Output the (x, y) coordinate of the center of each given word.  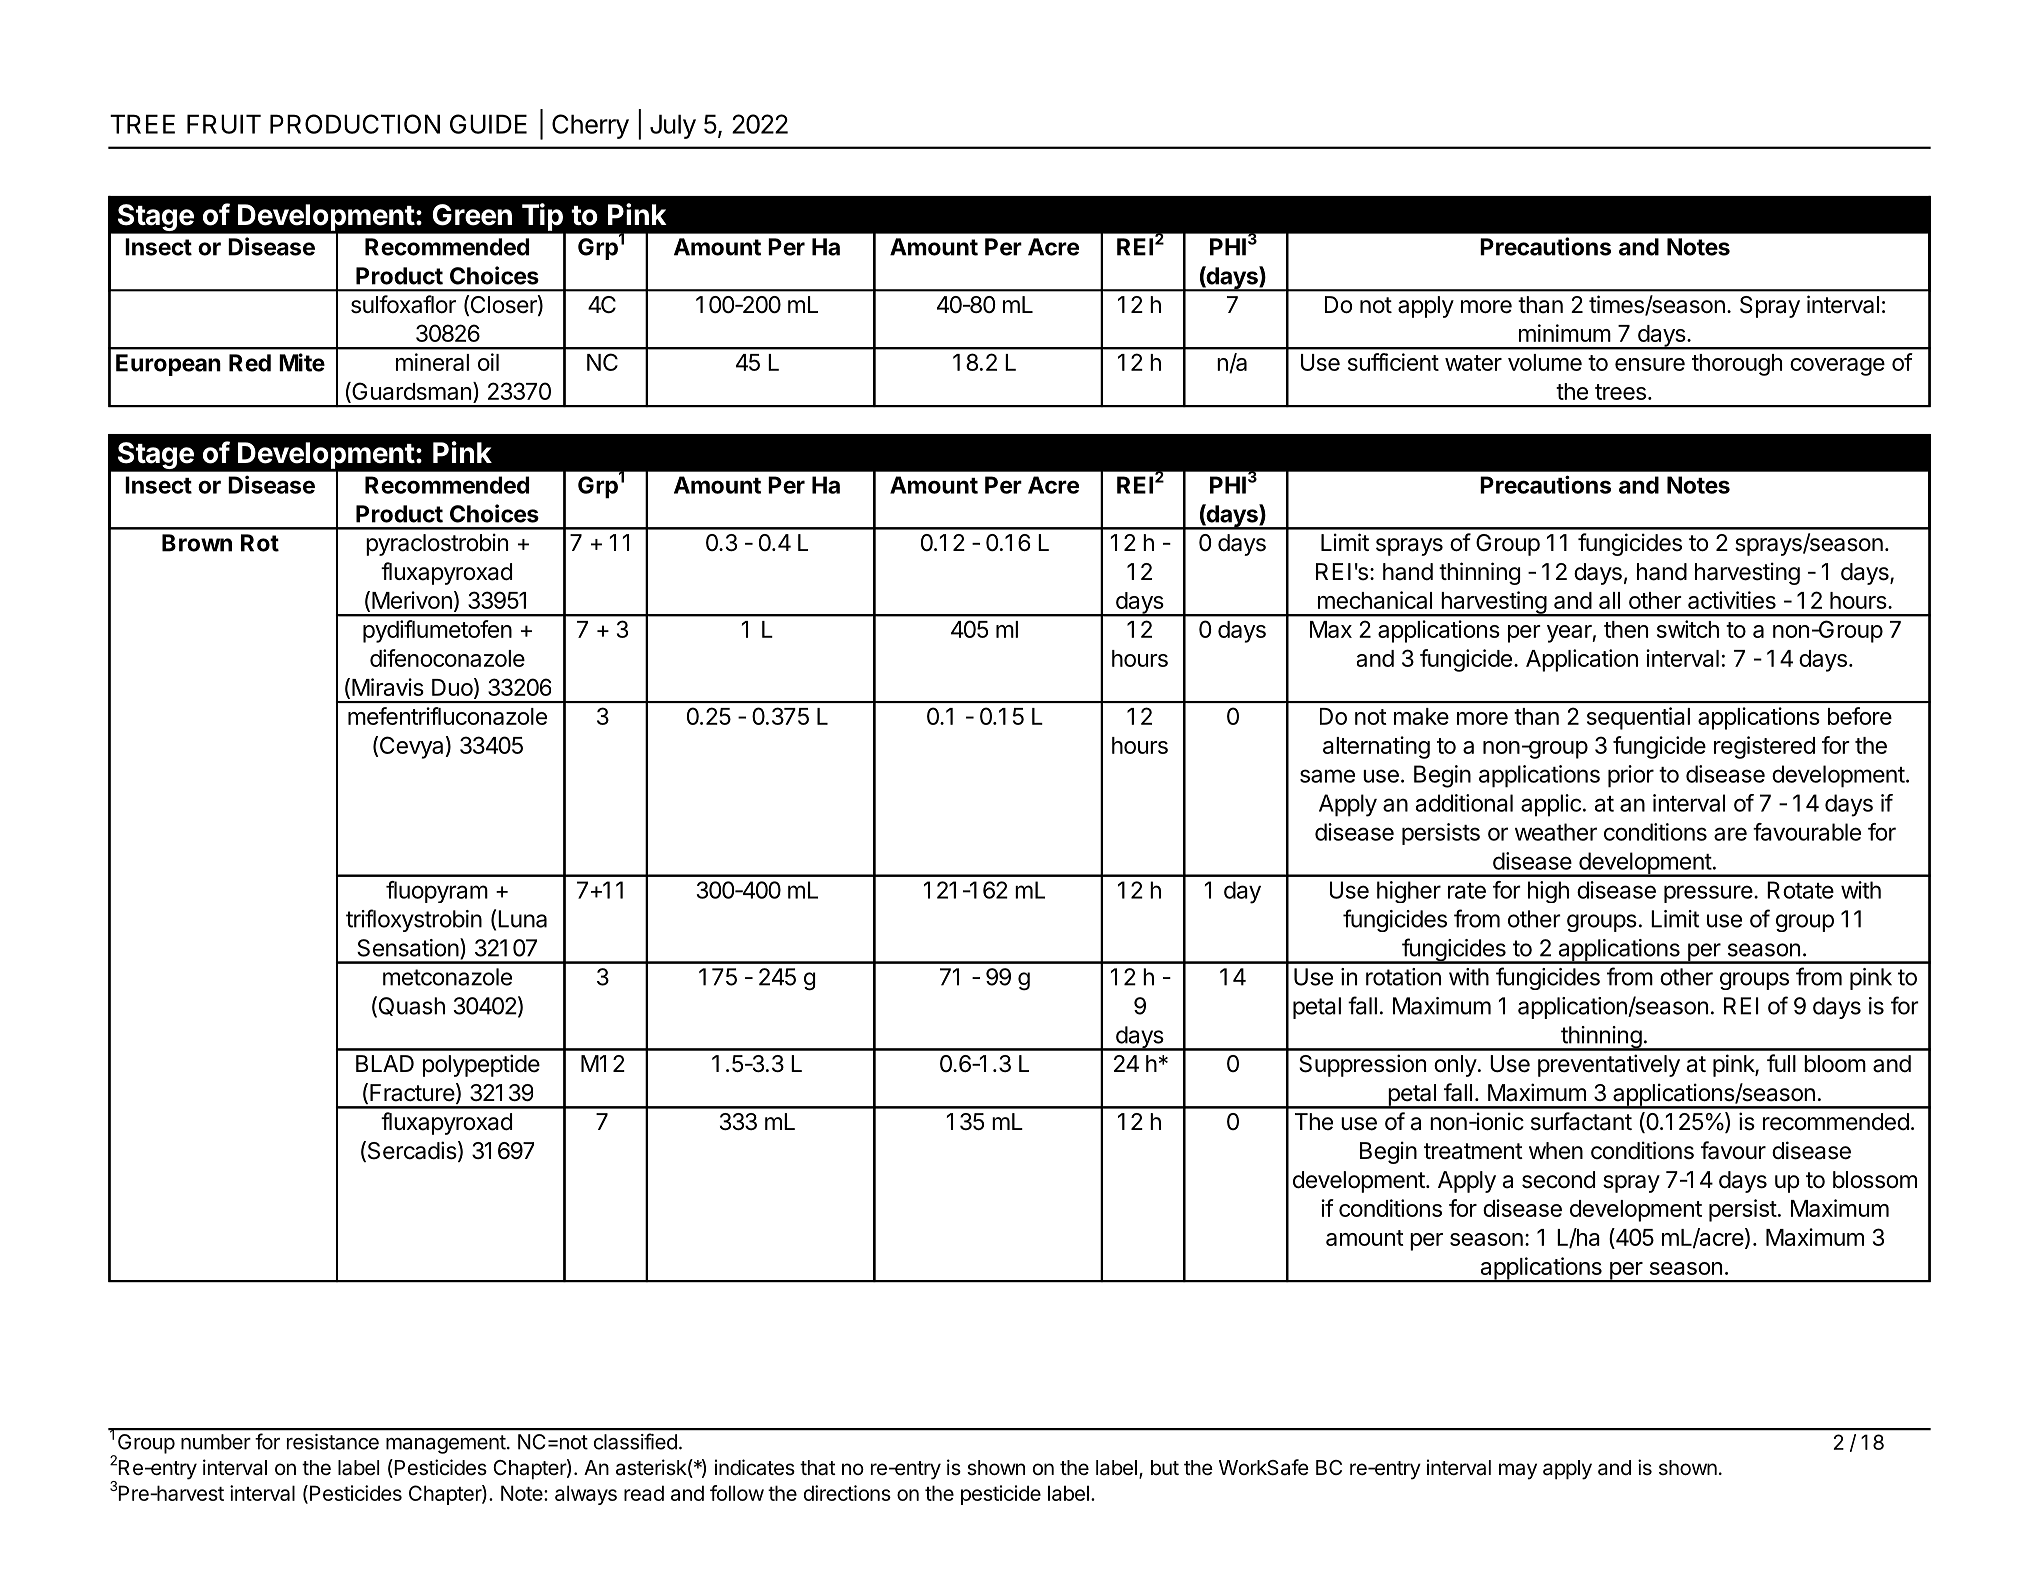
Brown (197, 543)
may (1518, 1471)
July (673, 126)
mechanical (1375, 600)
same (1327, 776)
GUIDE (488, 124)
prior (1631, 776)
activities (1732, 600)
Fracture (412, 1093)
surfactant (1581, 1121)
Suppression (1362, 1065)
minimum (1565, 333)
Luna (522, 919)
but (1165, 1467)
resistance (333, 1442)
